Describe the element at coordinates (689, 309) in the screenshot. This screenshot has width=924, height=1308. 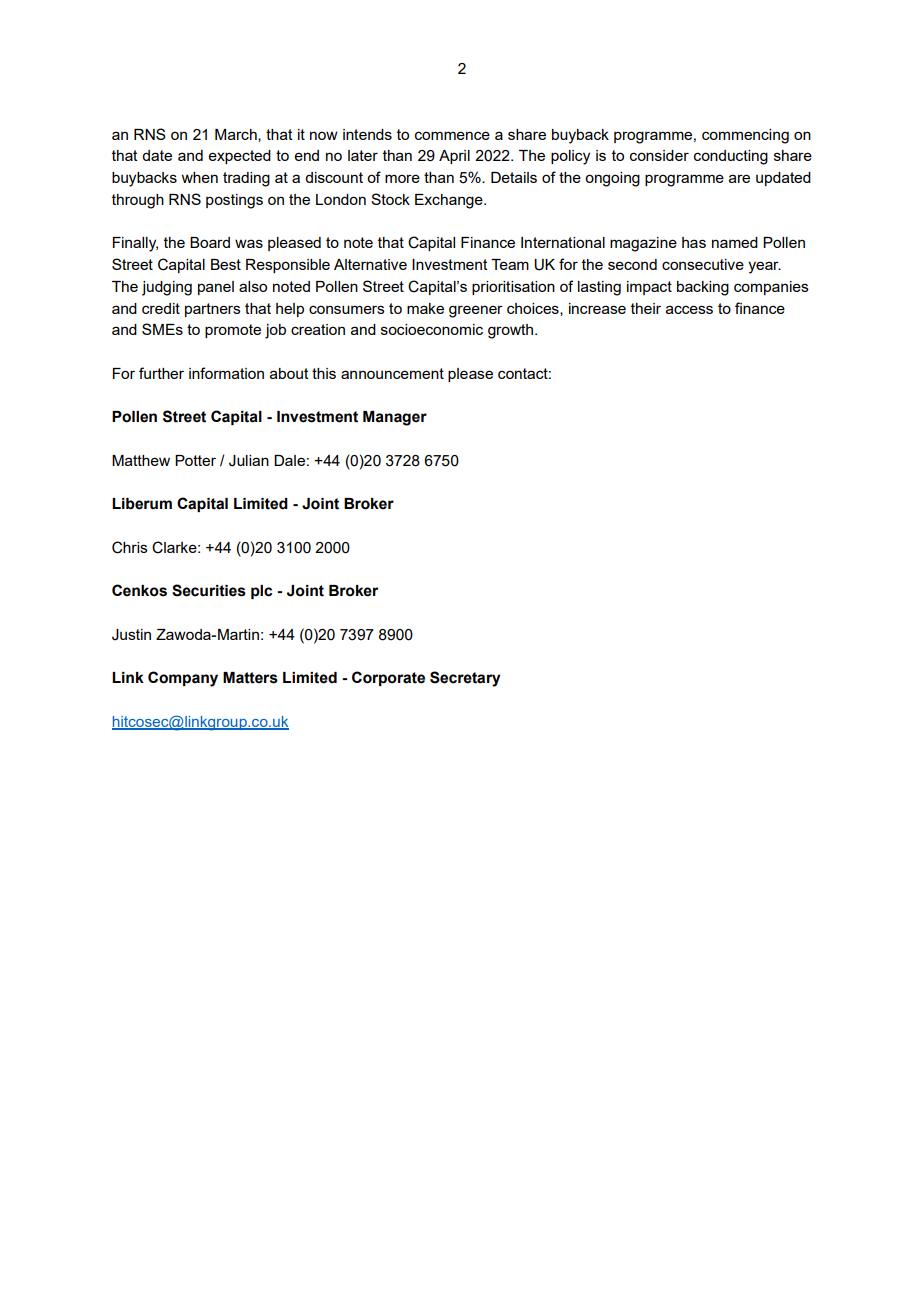
I see `access` at that location.
